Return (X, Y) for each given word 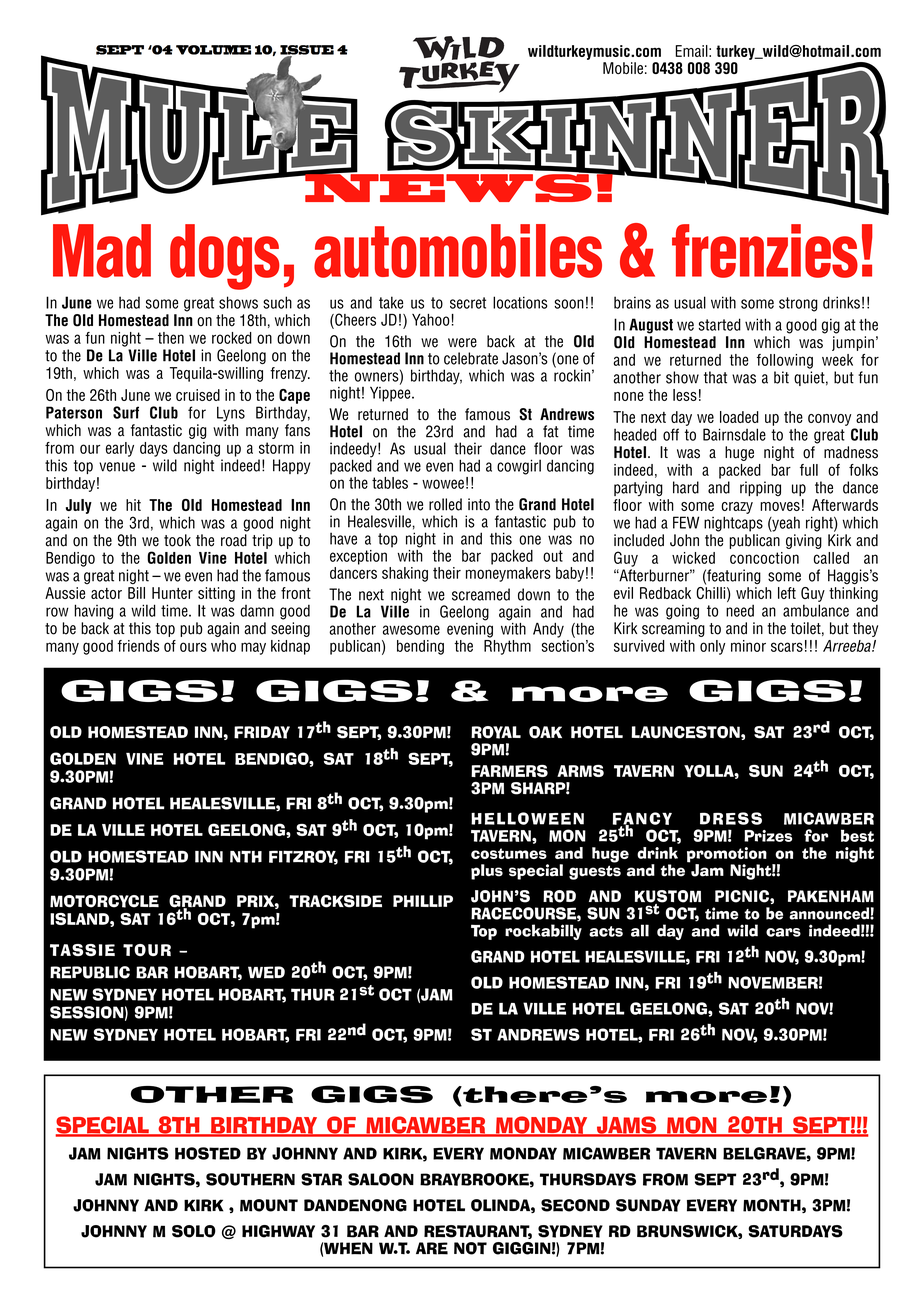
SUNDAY (648, 1205)
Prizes (768, 836)
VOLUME (213, 50)
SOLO (194, 1231)
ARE (432, 1248)
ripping (760, 488)
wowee (443, 484)
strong (798, 304)
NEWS (448, 187)
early (120, 449)
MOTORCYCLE (104, 901)
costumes (509, 853)
